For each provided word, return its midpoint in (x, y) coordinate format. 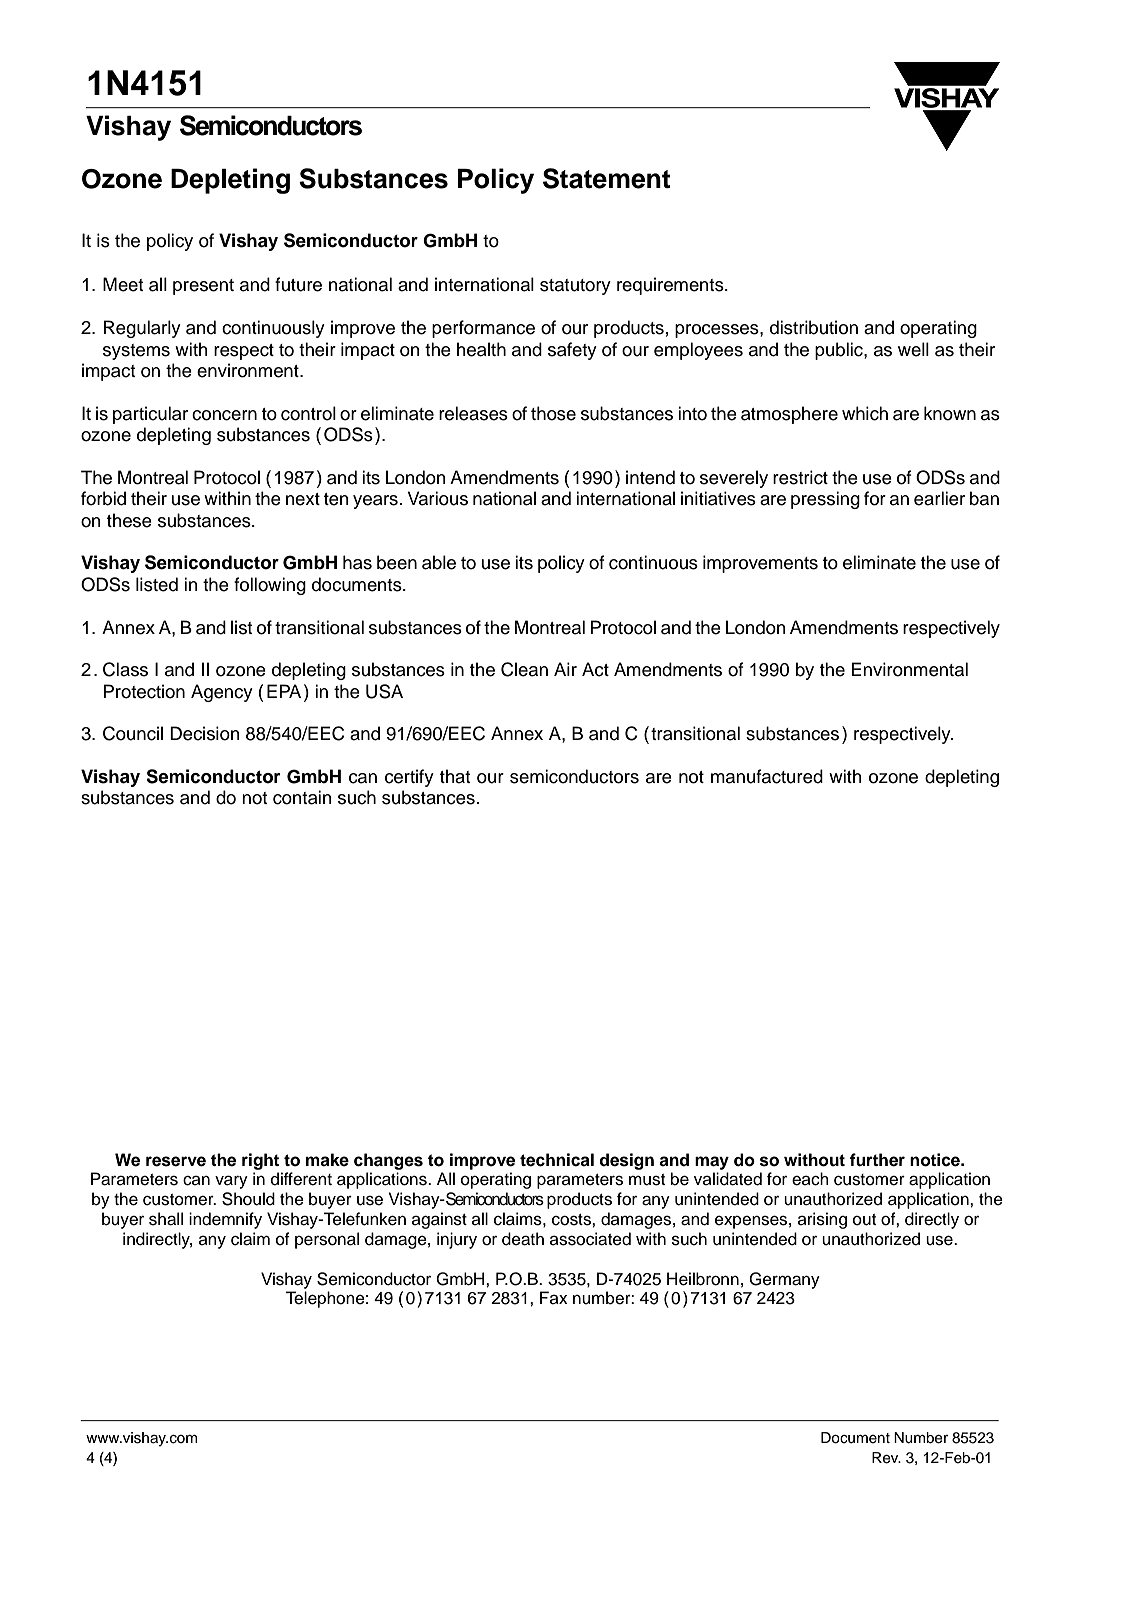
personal (327, 1240)
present (203, 287)
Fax (554, 1297)
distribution (814, 327)
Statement (607, 178)
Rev (886, 1458)
